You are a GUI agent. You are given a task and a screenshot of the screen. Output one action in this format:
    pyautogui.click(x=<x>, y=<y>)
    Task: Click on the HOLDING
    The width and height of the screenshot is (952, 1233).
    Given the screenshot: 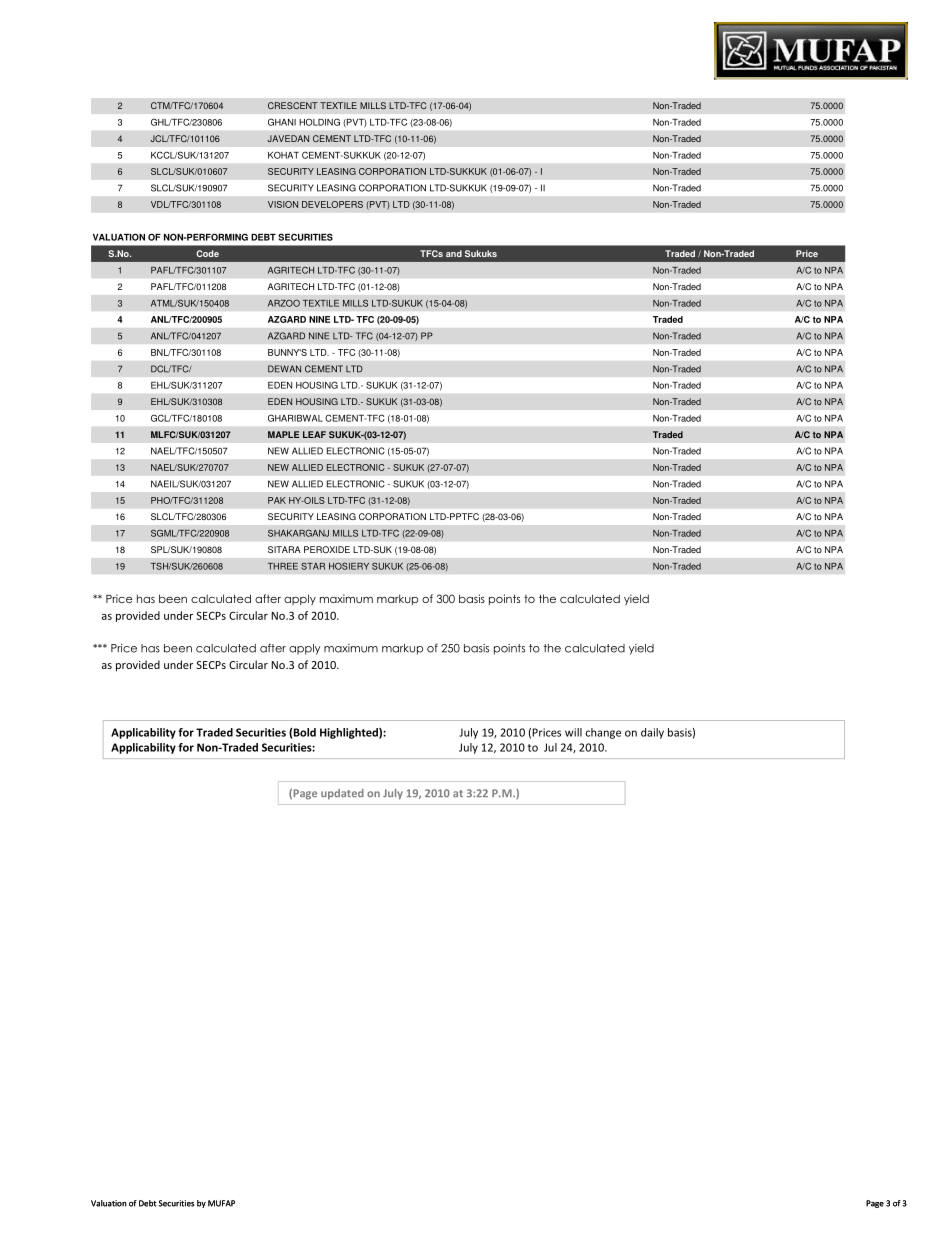 What is the action you would take?
    pyautogui.click(x=319, y=122)
